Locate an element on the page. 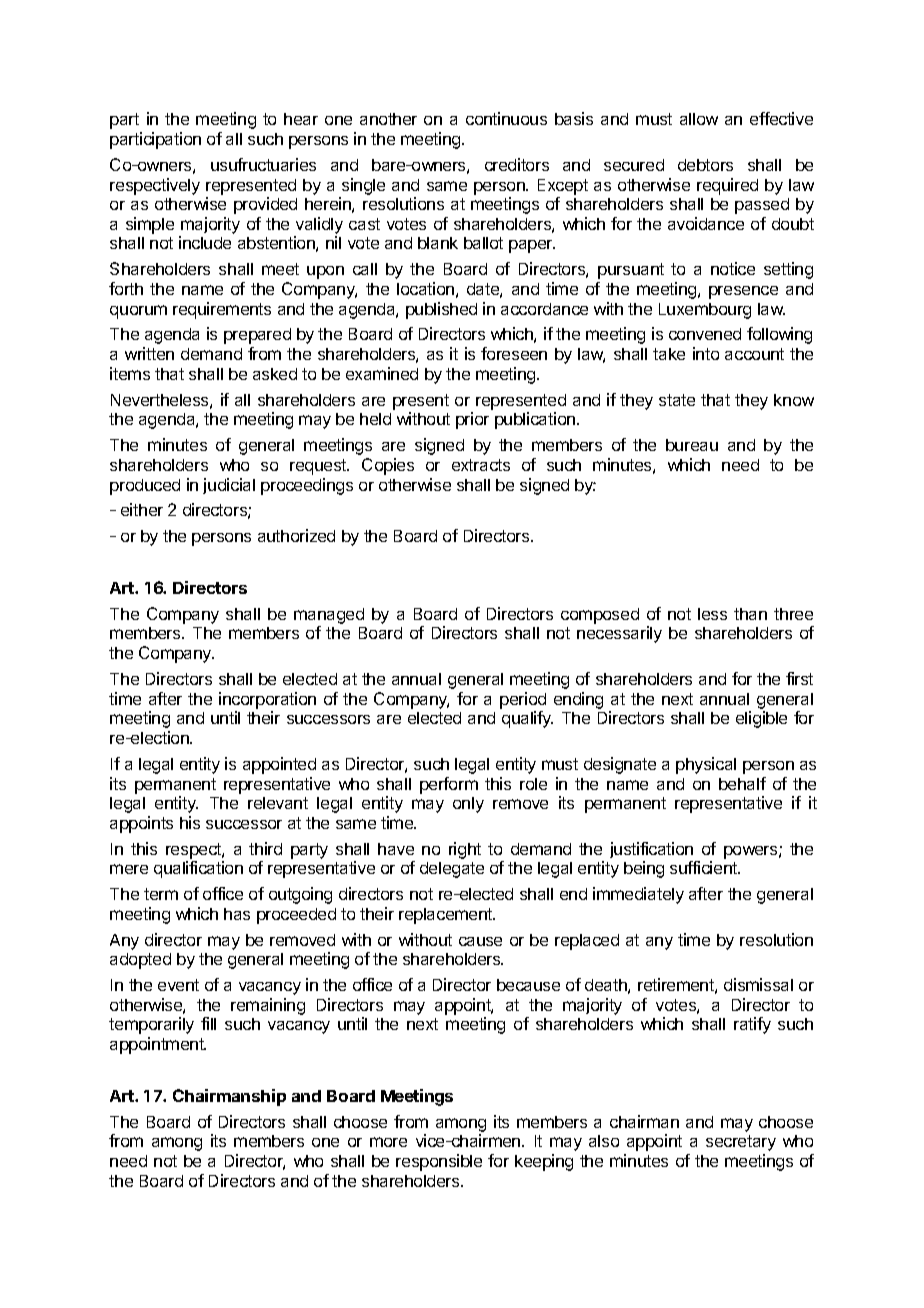 The height and width of the image is (1308, 924). than is located at coordinates (750, 614).
